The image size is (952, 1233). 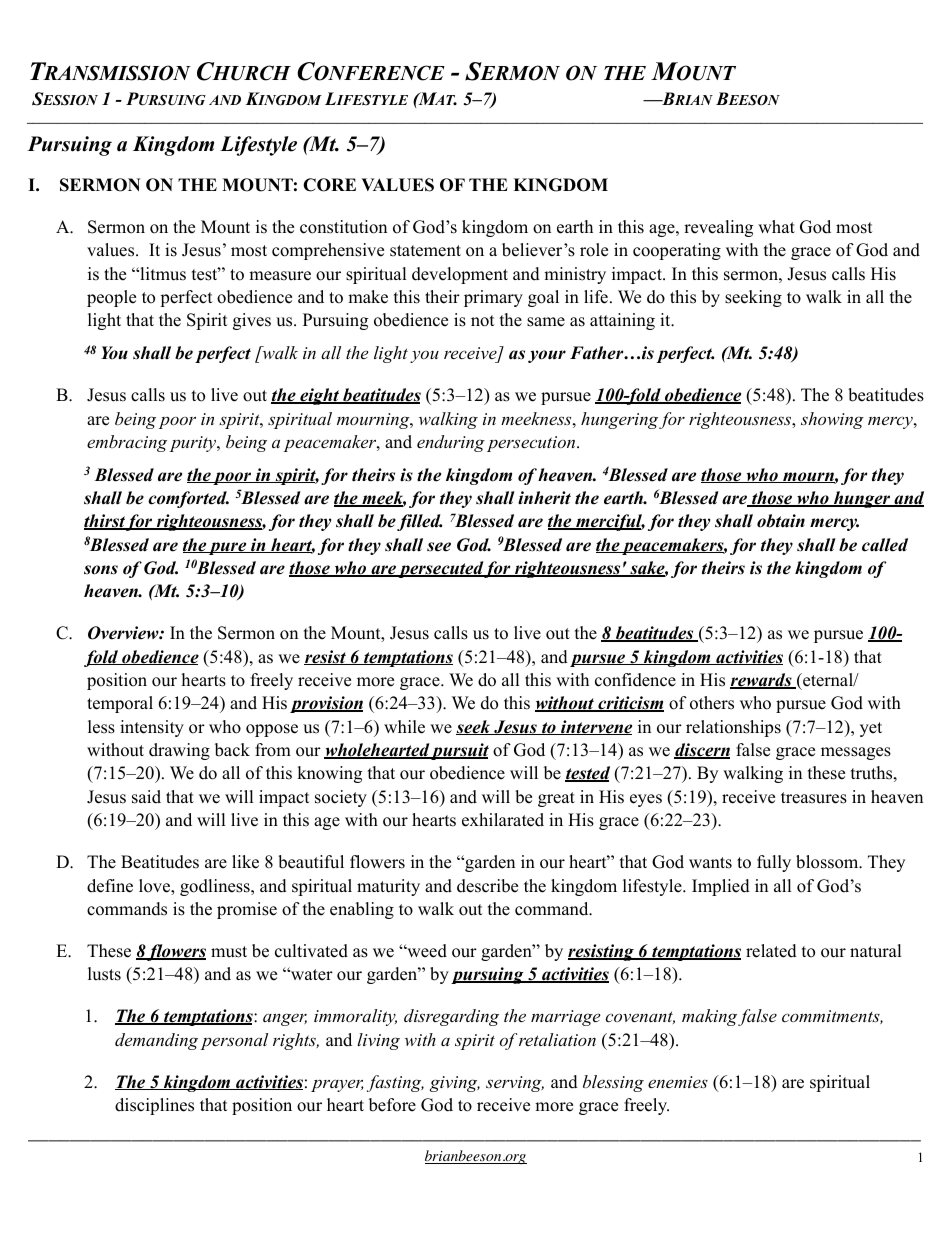 I want to click on persecuted, so click(x=440, y=569).
